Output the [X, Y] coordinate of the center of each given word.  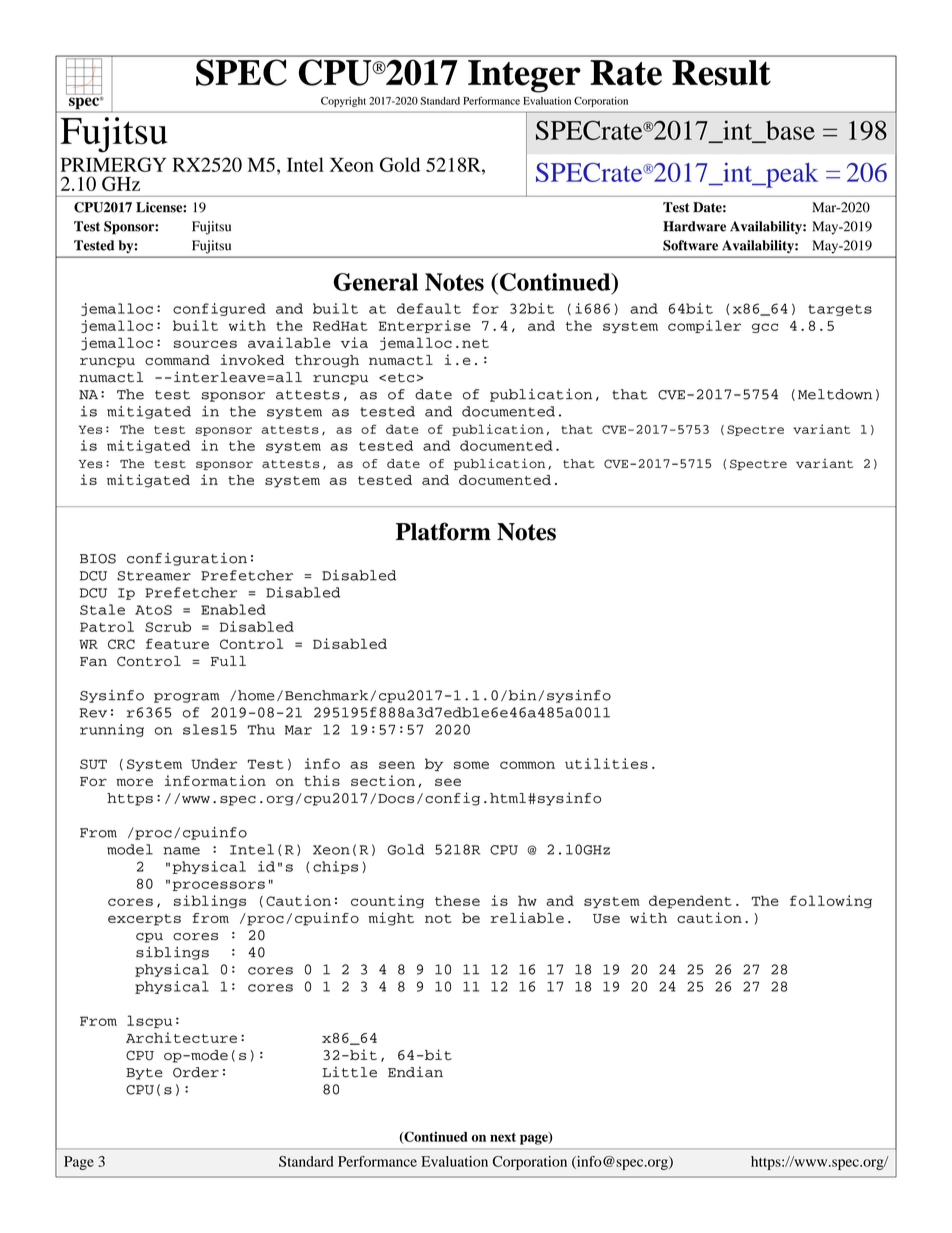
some [471, 765]
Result [721, 73]
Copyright [343, 102]
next [503, 1137]
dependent [690, 902]
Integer [524, 76]
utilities [606, 763]
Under [214, 763]
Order [196, 1072]
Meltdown [835, 394]
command [177, 360]
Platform [443, 531]
